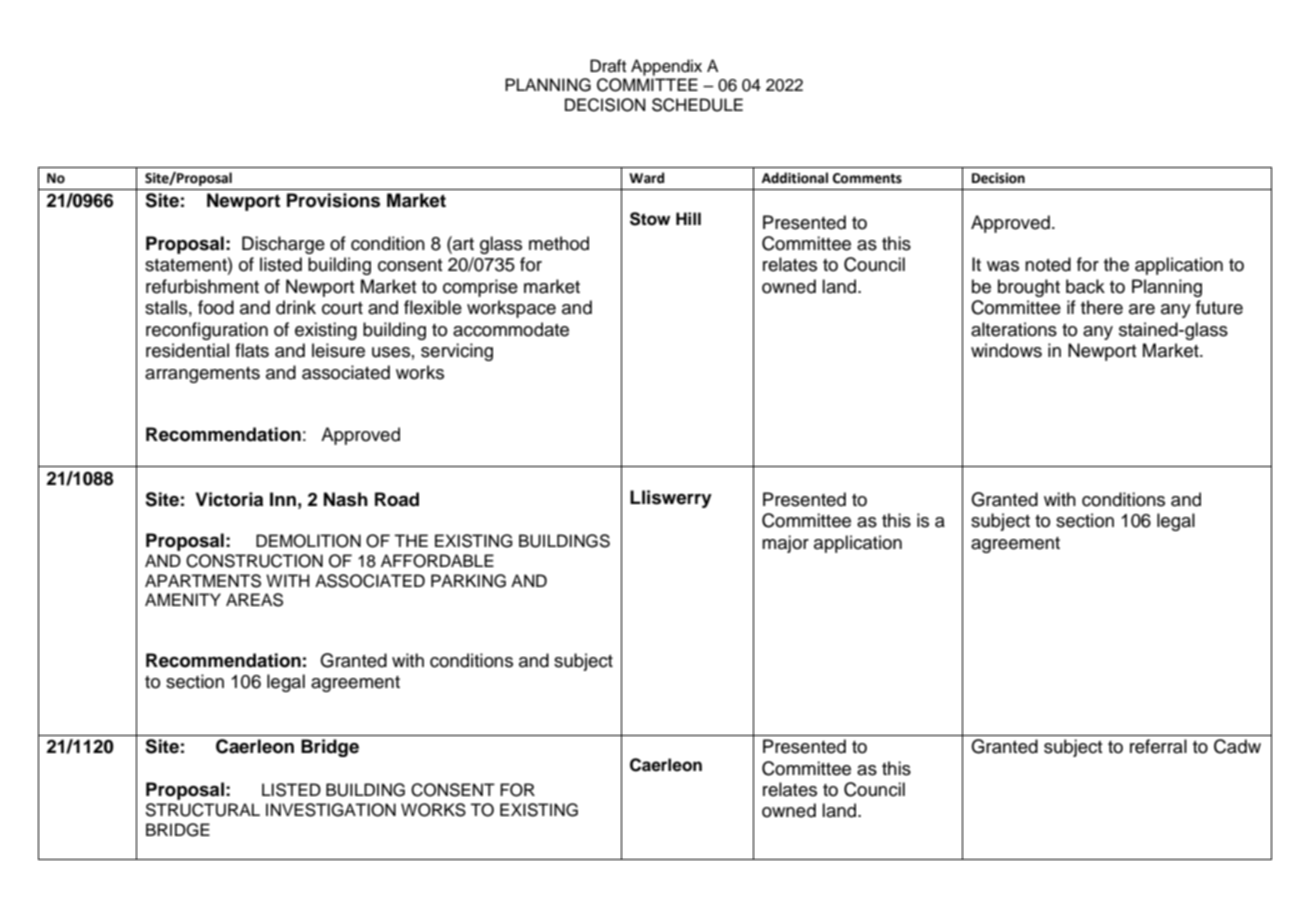 The width and height of the screenshot is (1308, 924). Describe the element at coordinates (296, 307) in the screenshot. I see `drink` at that location.
